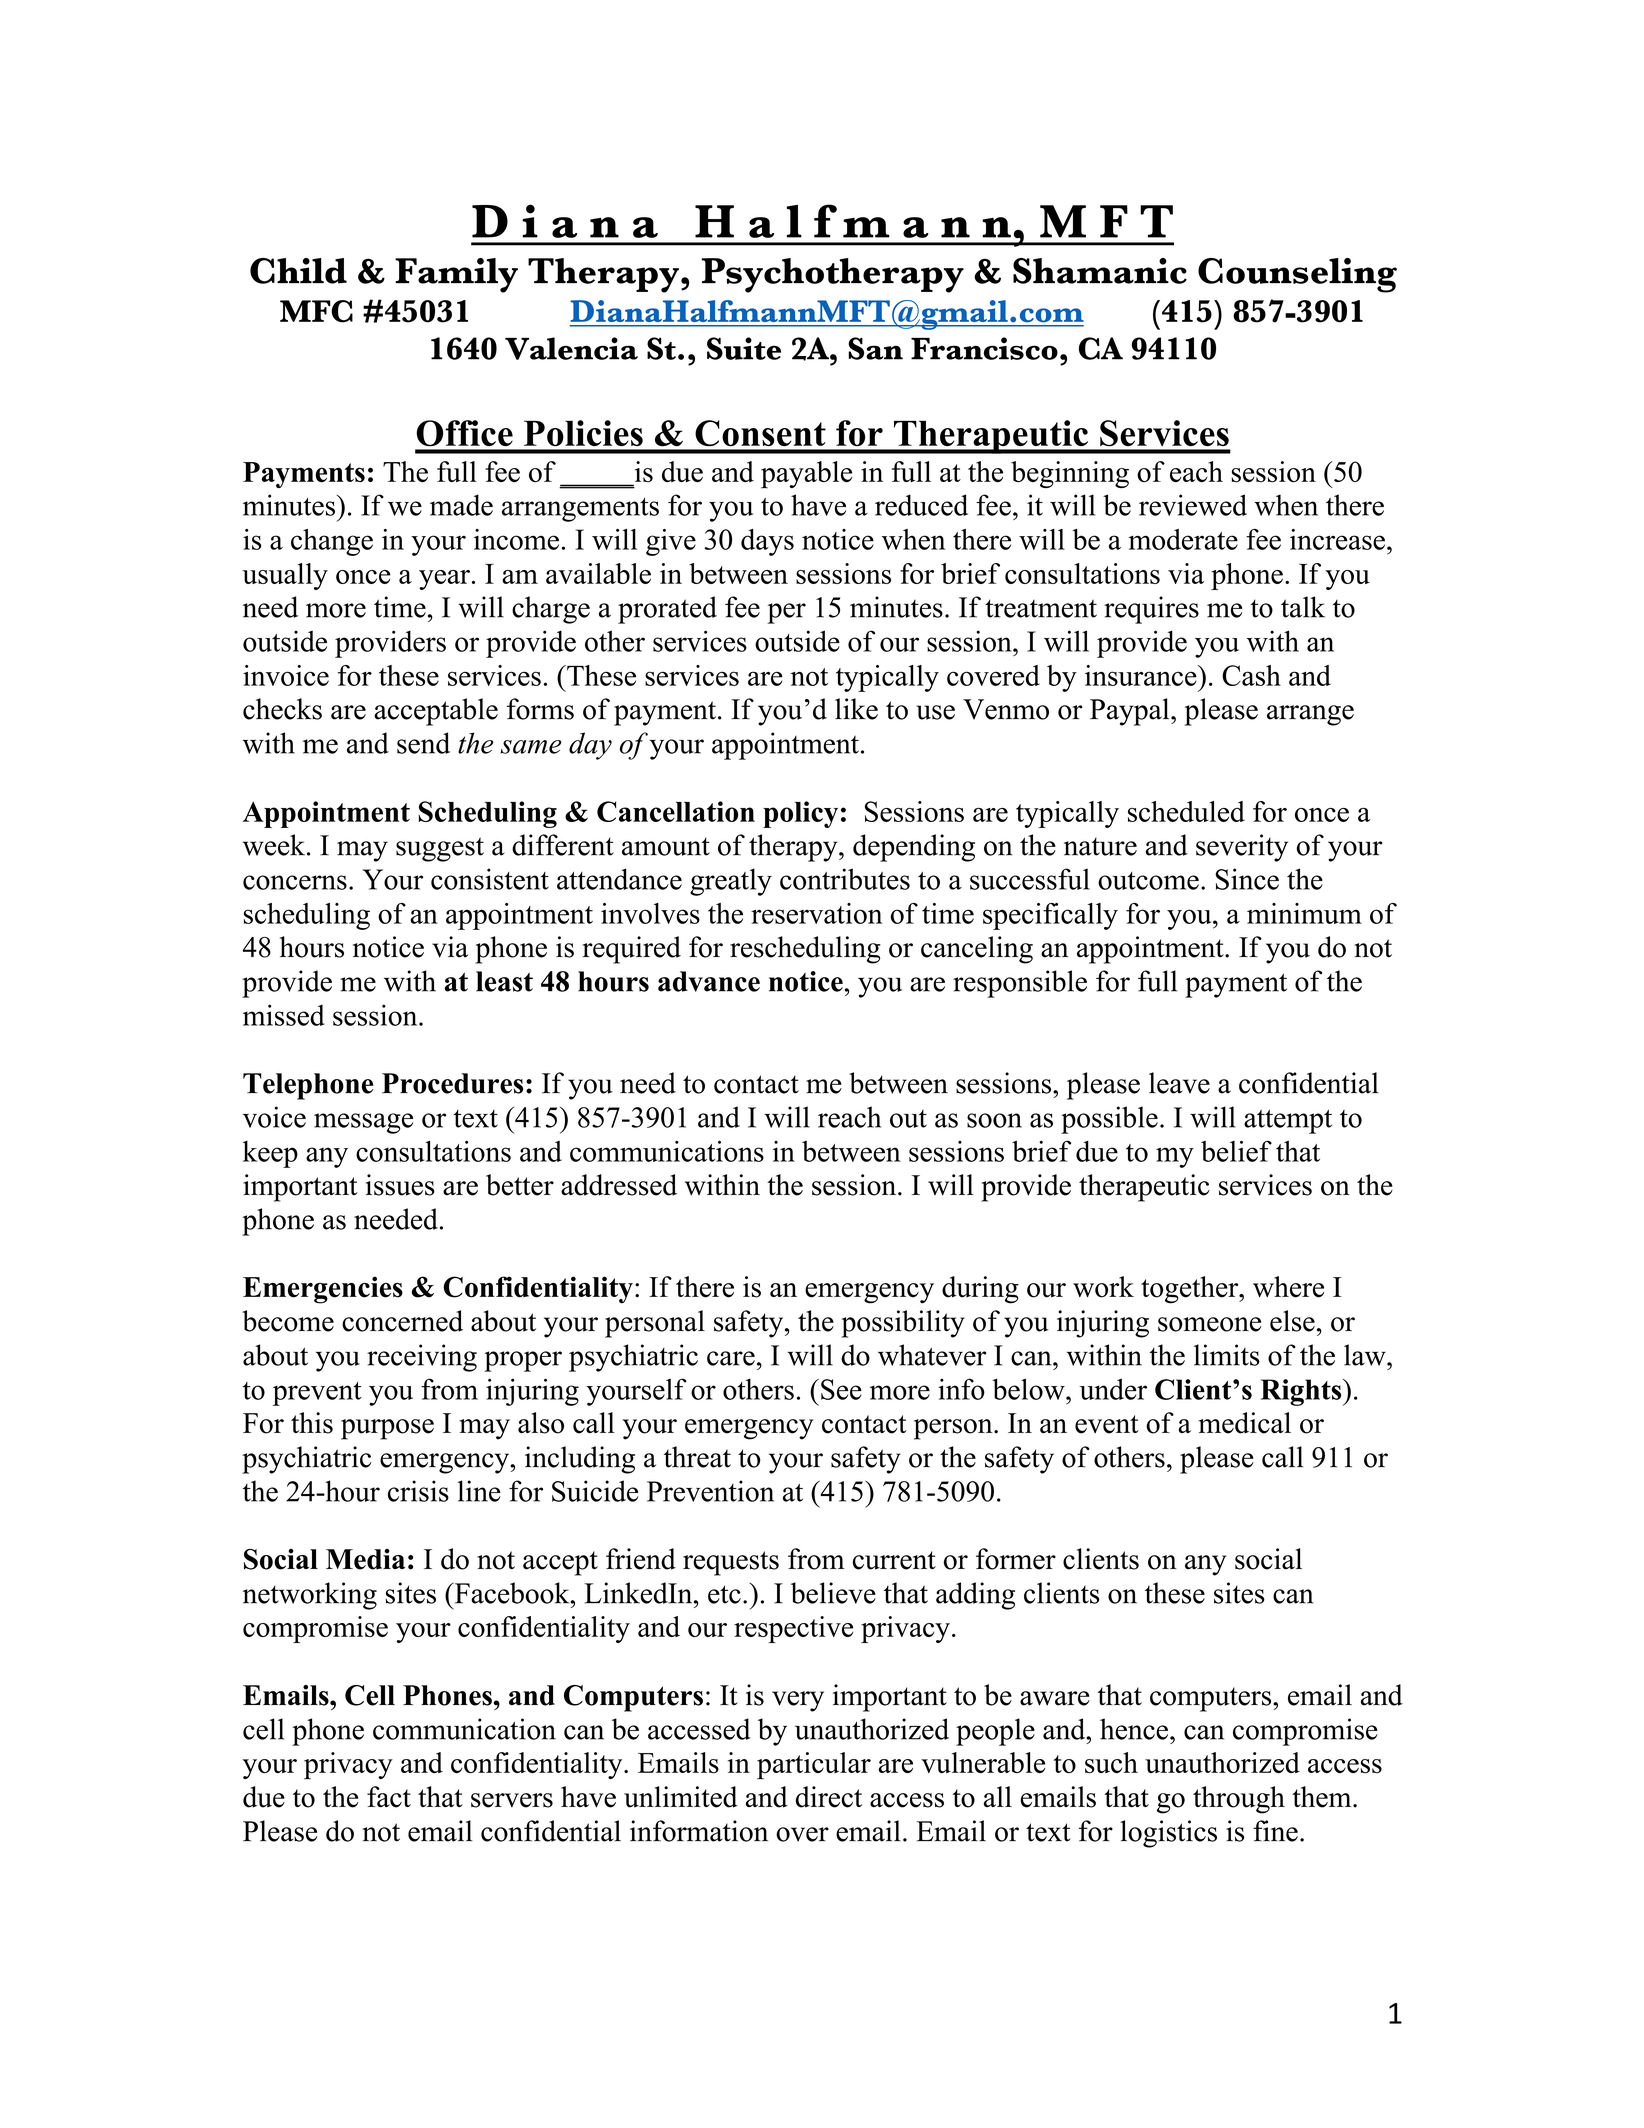 Image resolution: width=1644 pixels, height=2128 pixels. What do you see at coordinates (456, 275) in the screenshot?
I see `Family` at bounding box center [456, 275].
